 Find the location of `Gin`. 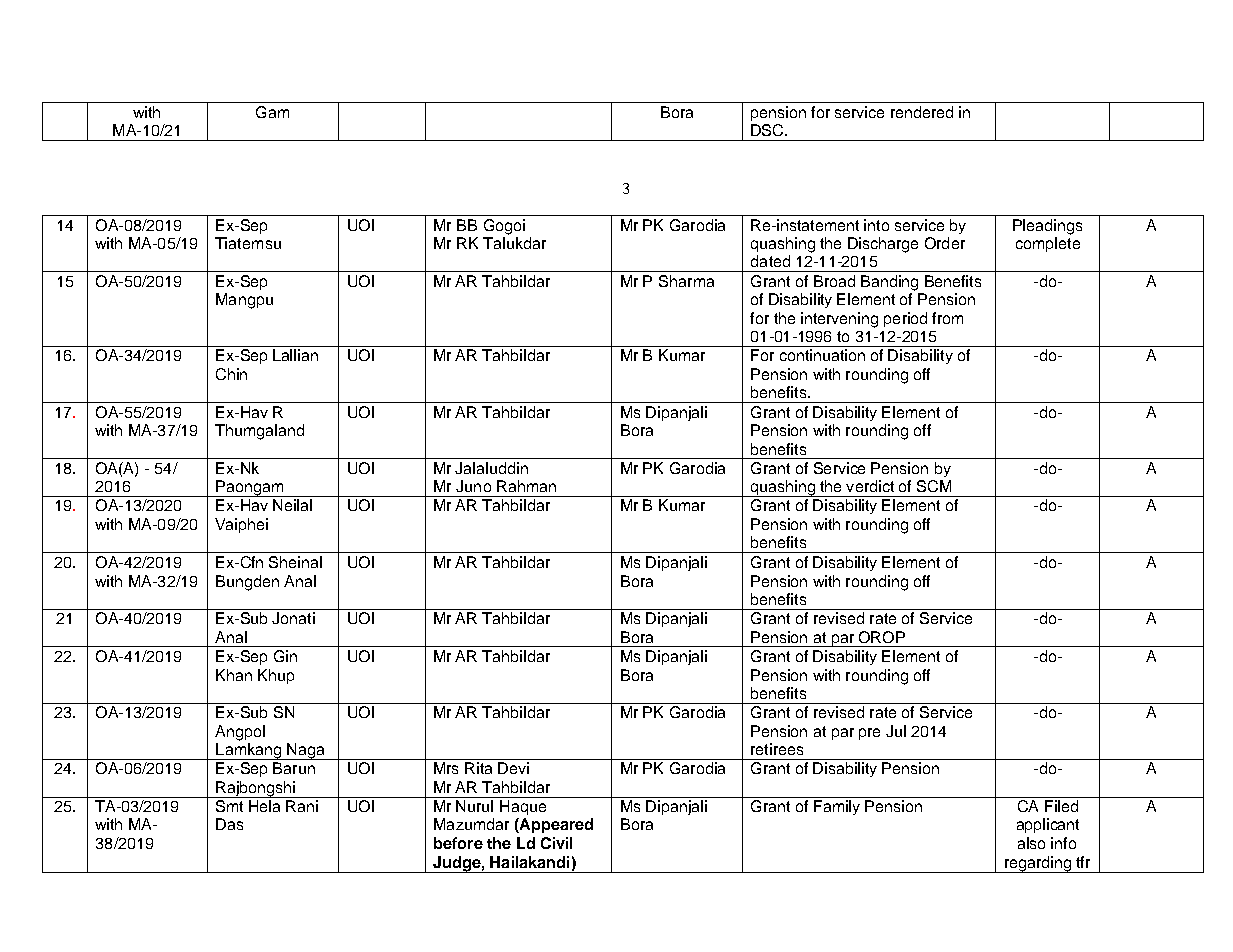

Gin is located at coordinates (285, 656).
